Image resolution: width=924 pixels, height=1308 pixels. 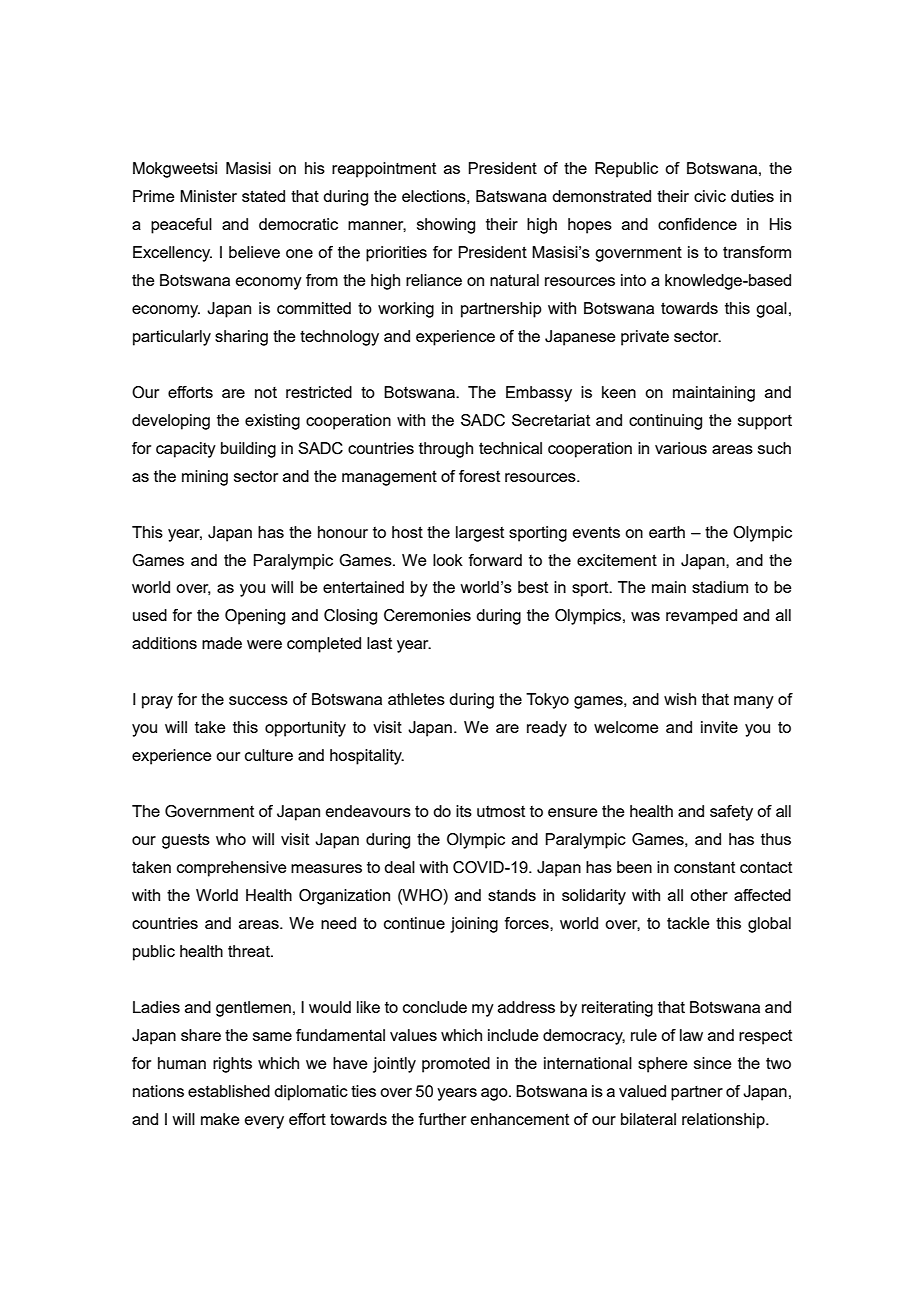 What do you see at coordinates (427, 615) in the screenshot?
I see `Ceremonies` at bounding box center [427, 615].
